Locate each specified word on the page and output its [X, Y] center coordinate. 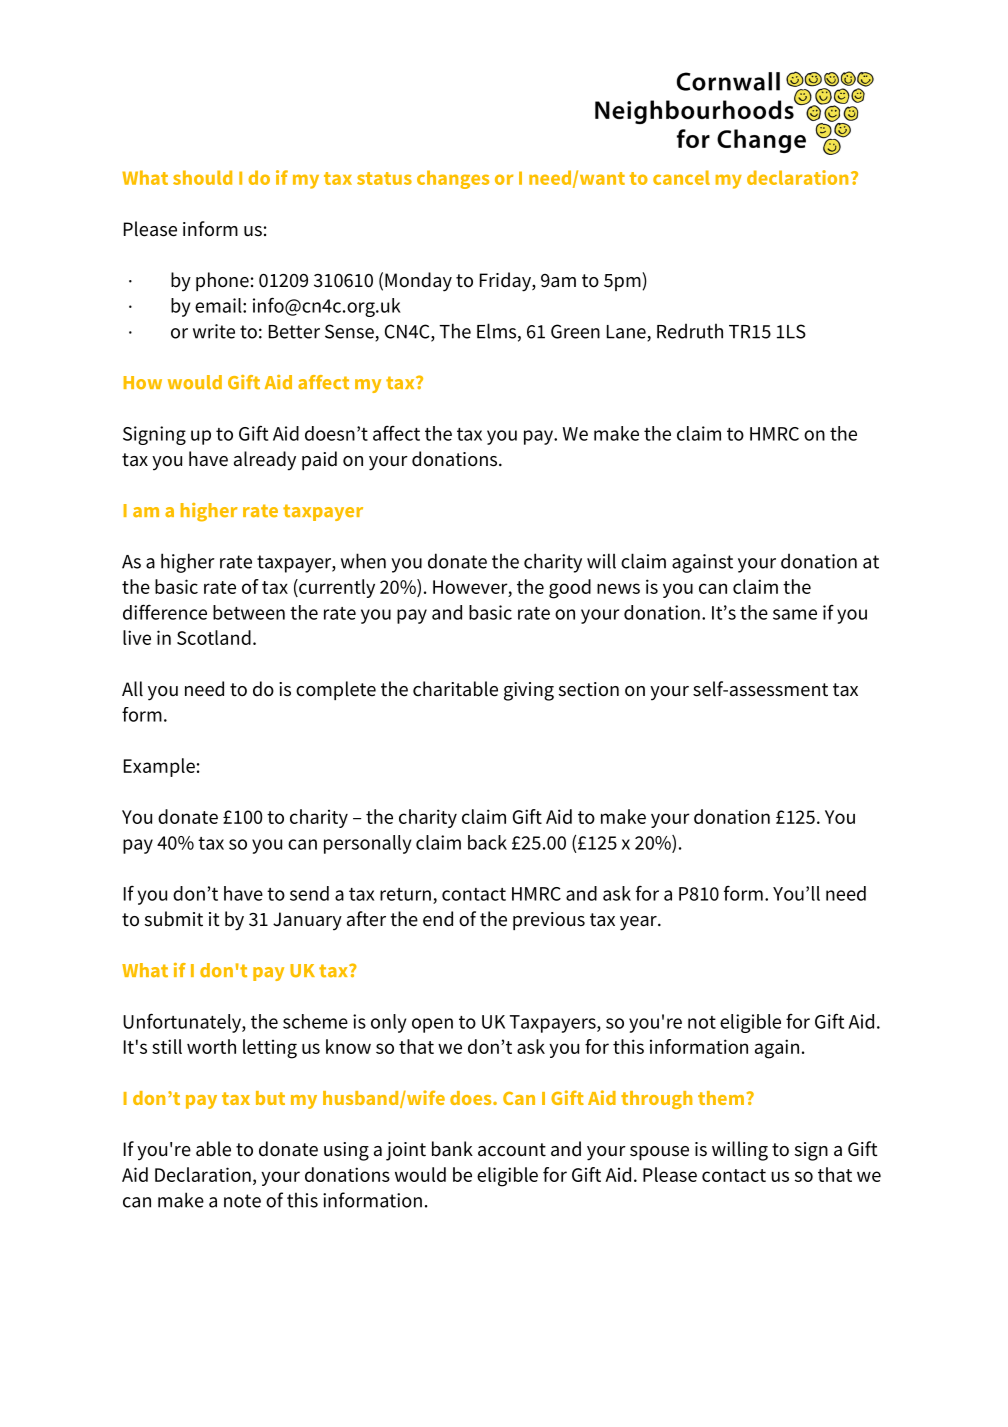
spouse [659, 1153]
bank [452, 1149]
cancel [681, 177]
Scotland [214, 637]
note [242, 1201]
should [202, 177]
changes [453, 179]
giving [529, 691]
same [795, 614]
